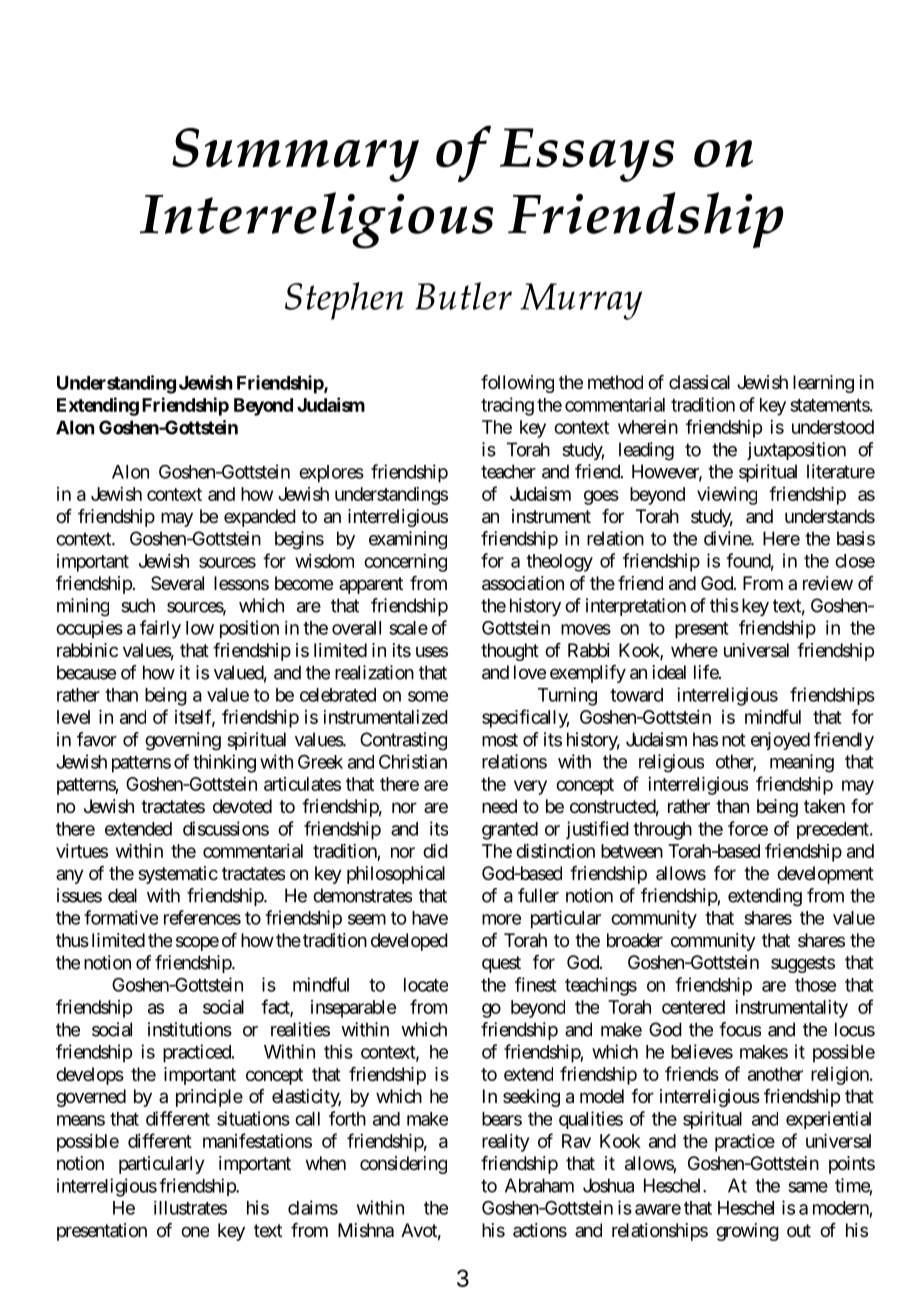 The width and height of the screenshot is (924, 1307). Describe the element at coordinates (699, 382) in the screenshot. I see `classical` at that location.
